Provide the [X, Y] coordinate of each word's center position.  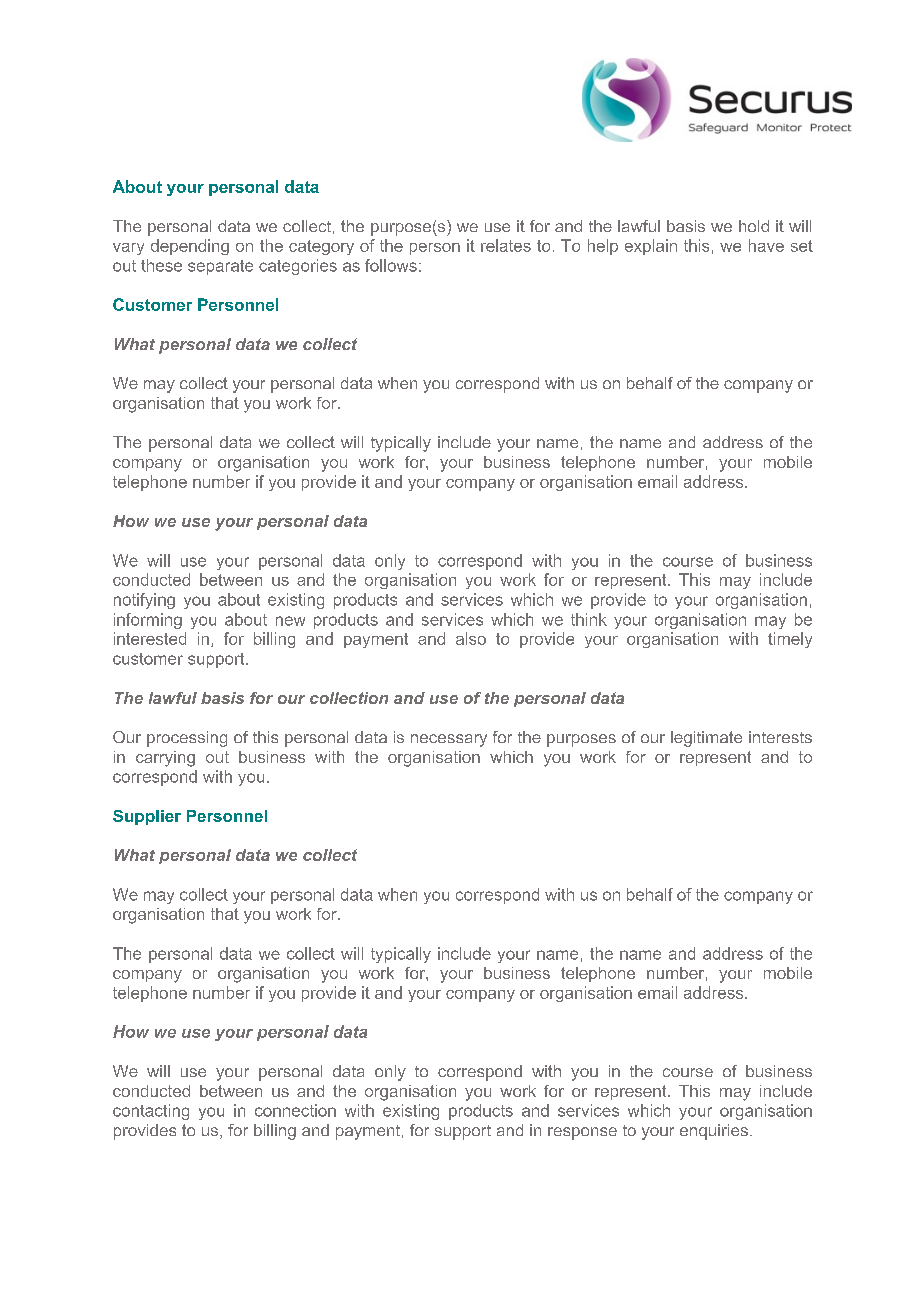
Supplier [147, 817]
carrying [165, 759]
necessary [449, 740]
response [582, 1133]
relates [506, 245]
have [766, 245]
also [471, 638]
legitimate [706, 739]
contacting [151, 1112]
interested [150, 638]
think [589, 619]
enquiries [714, 1132]
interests [780, 737]
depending [190, 247]
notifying [144, 601]
